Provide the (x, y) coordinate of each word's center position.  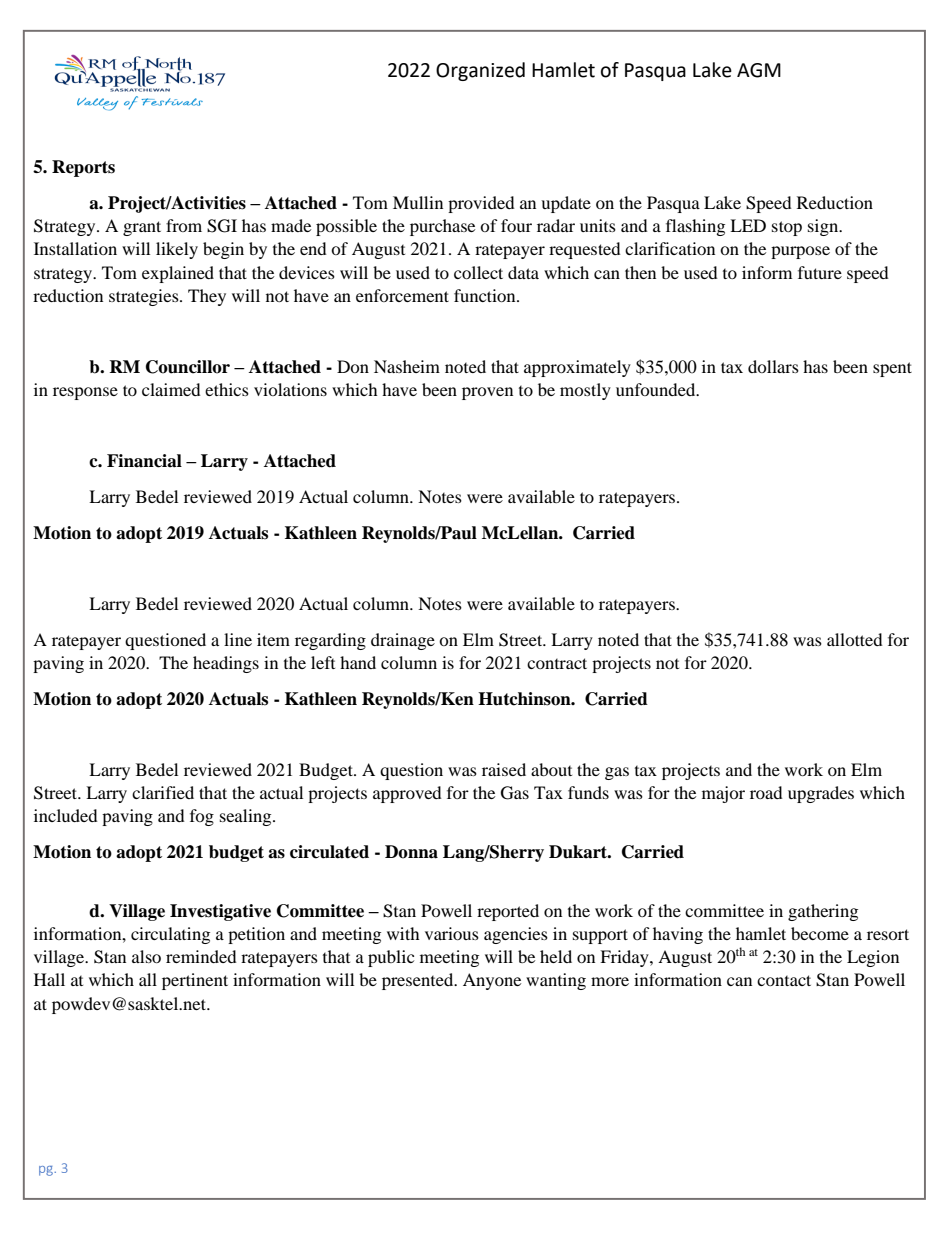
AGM (759, 70)
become (820, 933)
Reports (83, 168)
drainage (403, 641)
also (146, 956)
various (452, 933)
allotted (855, 639)
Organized (480, 71)
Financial (144, 461)
